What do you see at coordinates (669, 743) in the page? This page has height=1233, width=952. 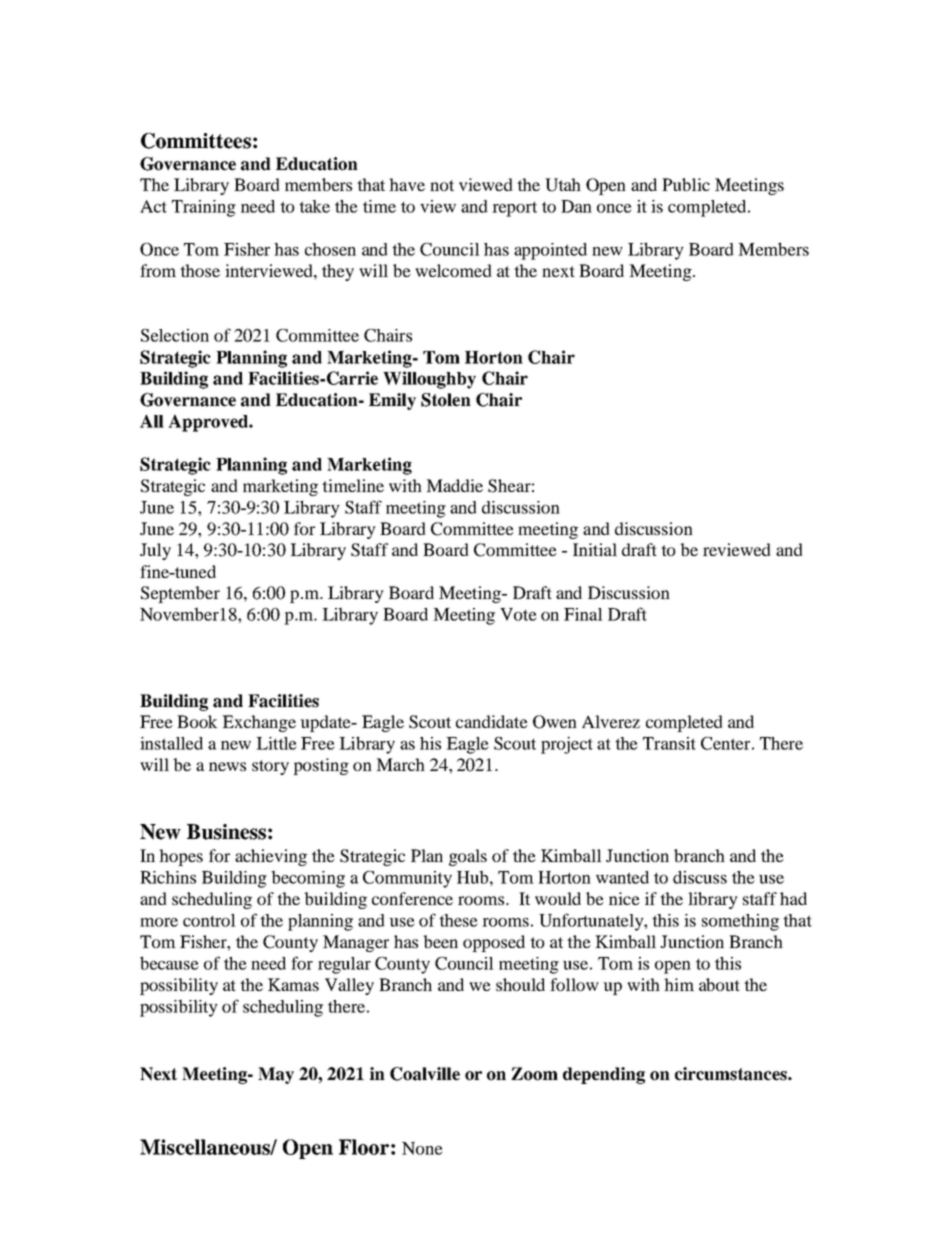 I see `Transit` at bounding box center [669, 743].
